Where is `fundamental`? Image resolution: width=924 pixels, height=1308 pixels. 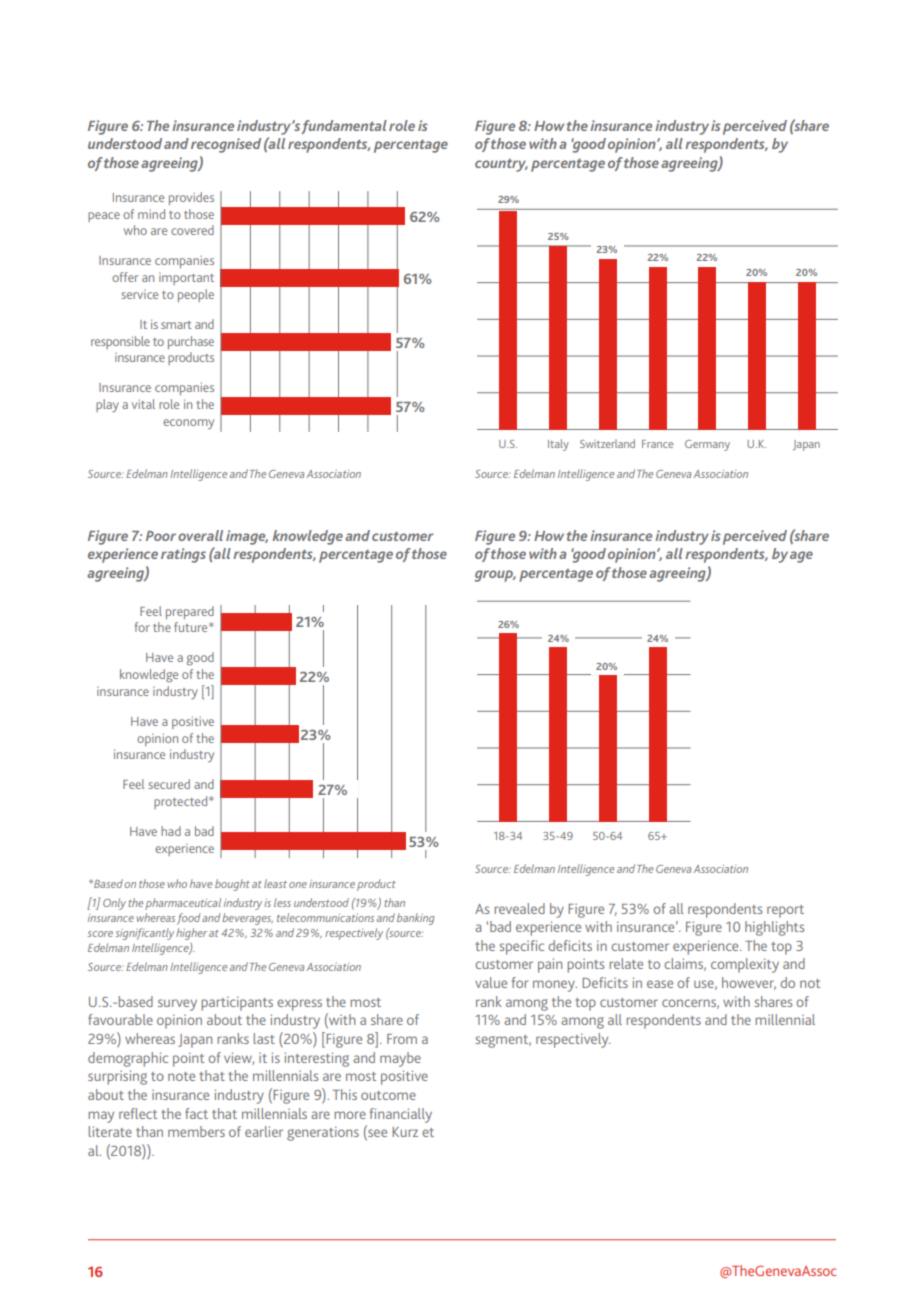
fundamental is located at coordinates (344, 127).
